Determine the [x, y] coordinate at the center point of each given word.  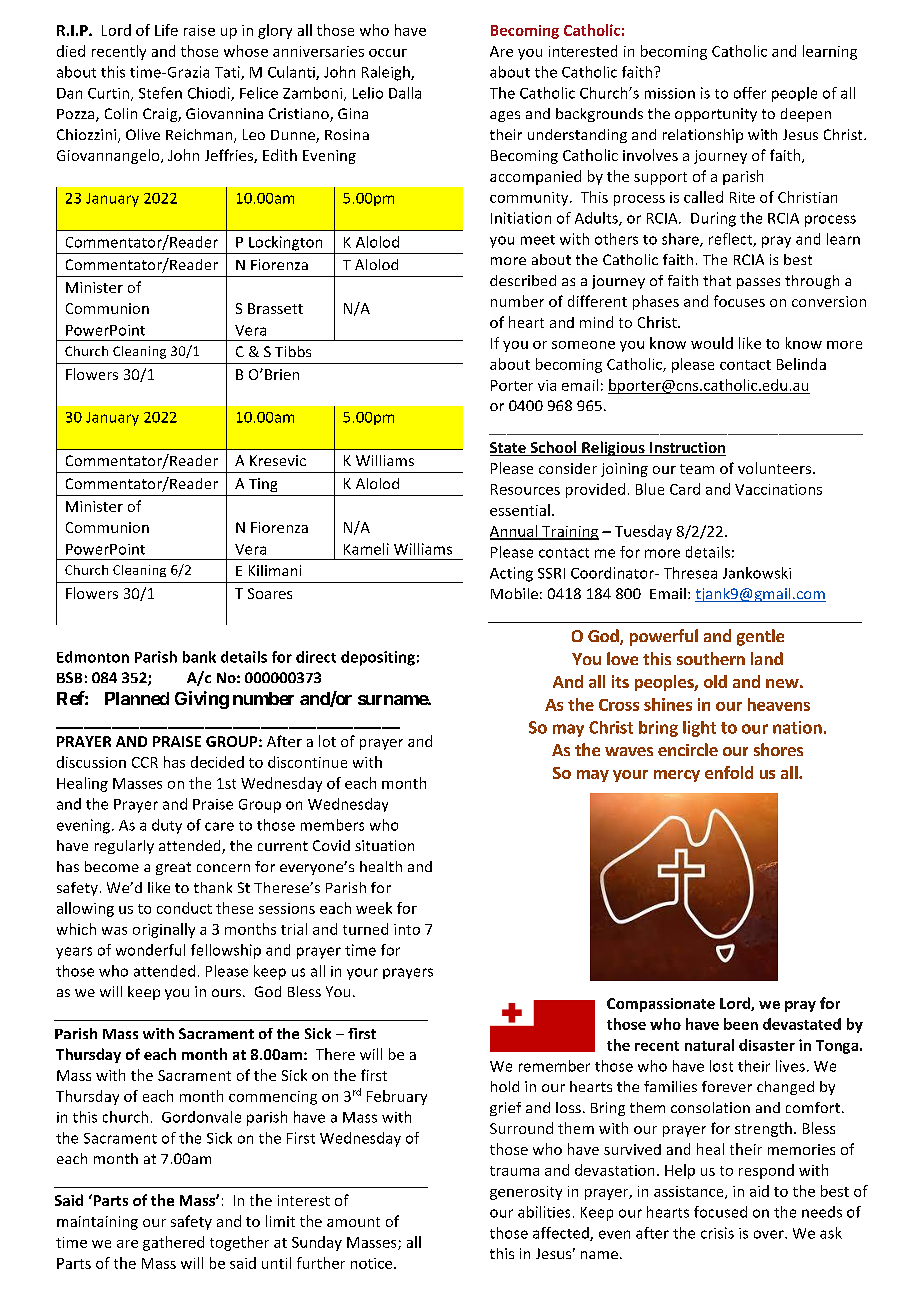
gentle [760, 637]
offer [750, 93]
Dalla [405, 93]
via [547, 385]
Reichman [200, 136]
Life [166, 30]
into [407, 929]
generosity [526, 1193]
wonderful [150, 950]
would [712, 343]
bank [199, 657]
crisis [717, 1233]
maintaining [97, 1223]
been [741, 1024]
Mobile [514, 593]
